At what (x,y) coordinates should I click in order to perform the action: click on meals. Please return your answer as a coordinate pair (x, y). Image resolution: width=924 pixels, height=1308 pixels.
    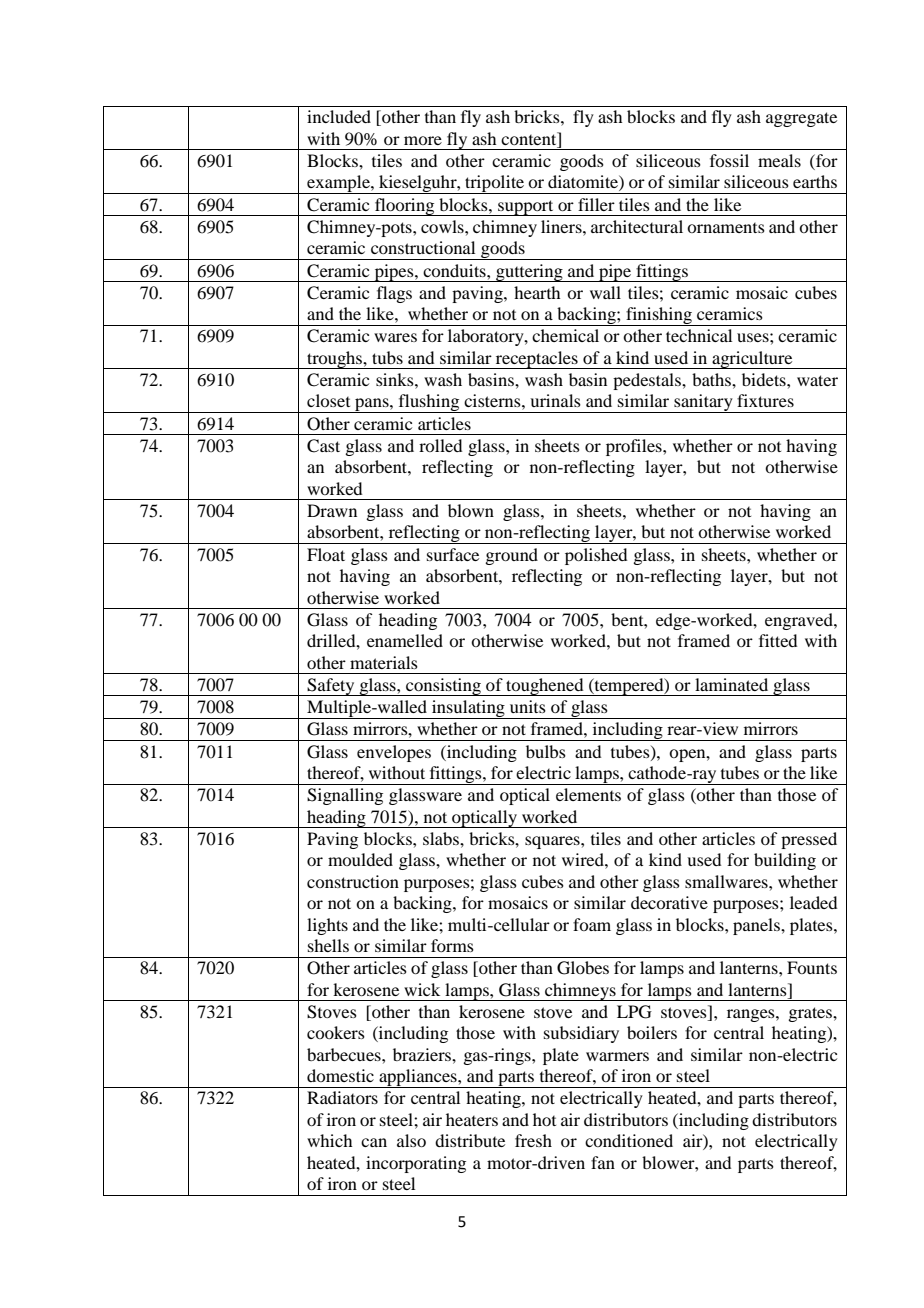
    Looking at the image, I should click on (779, 160).
